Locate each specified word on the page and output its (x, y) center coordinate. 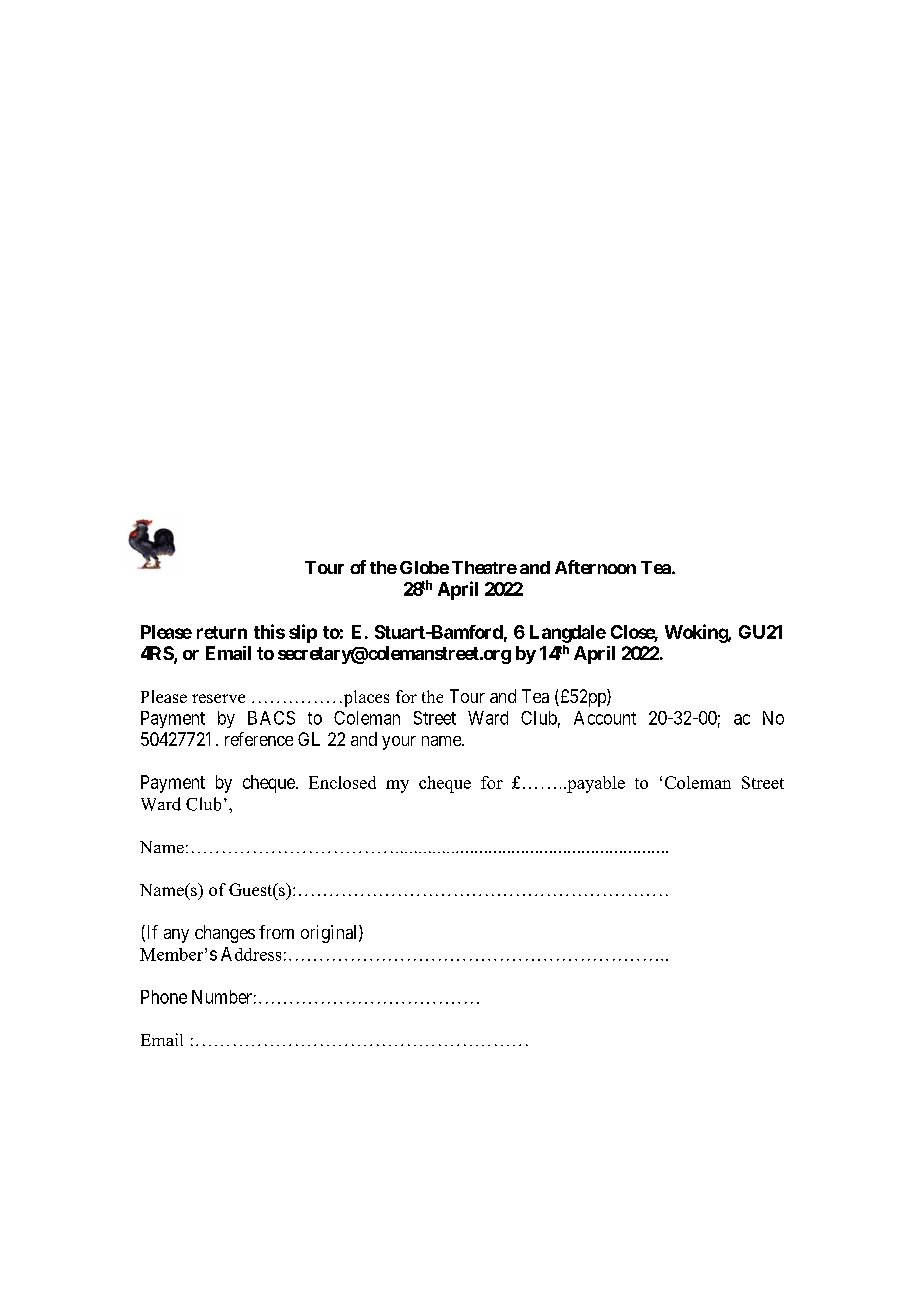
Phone (164, 997)
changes (225, 934)
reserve (218, 698)
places (365, 698)
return (222, 632)
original (330, 934)
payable (595, 784)
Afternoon (595, 567)
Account (605, 718)
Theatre (484, 567)
